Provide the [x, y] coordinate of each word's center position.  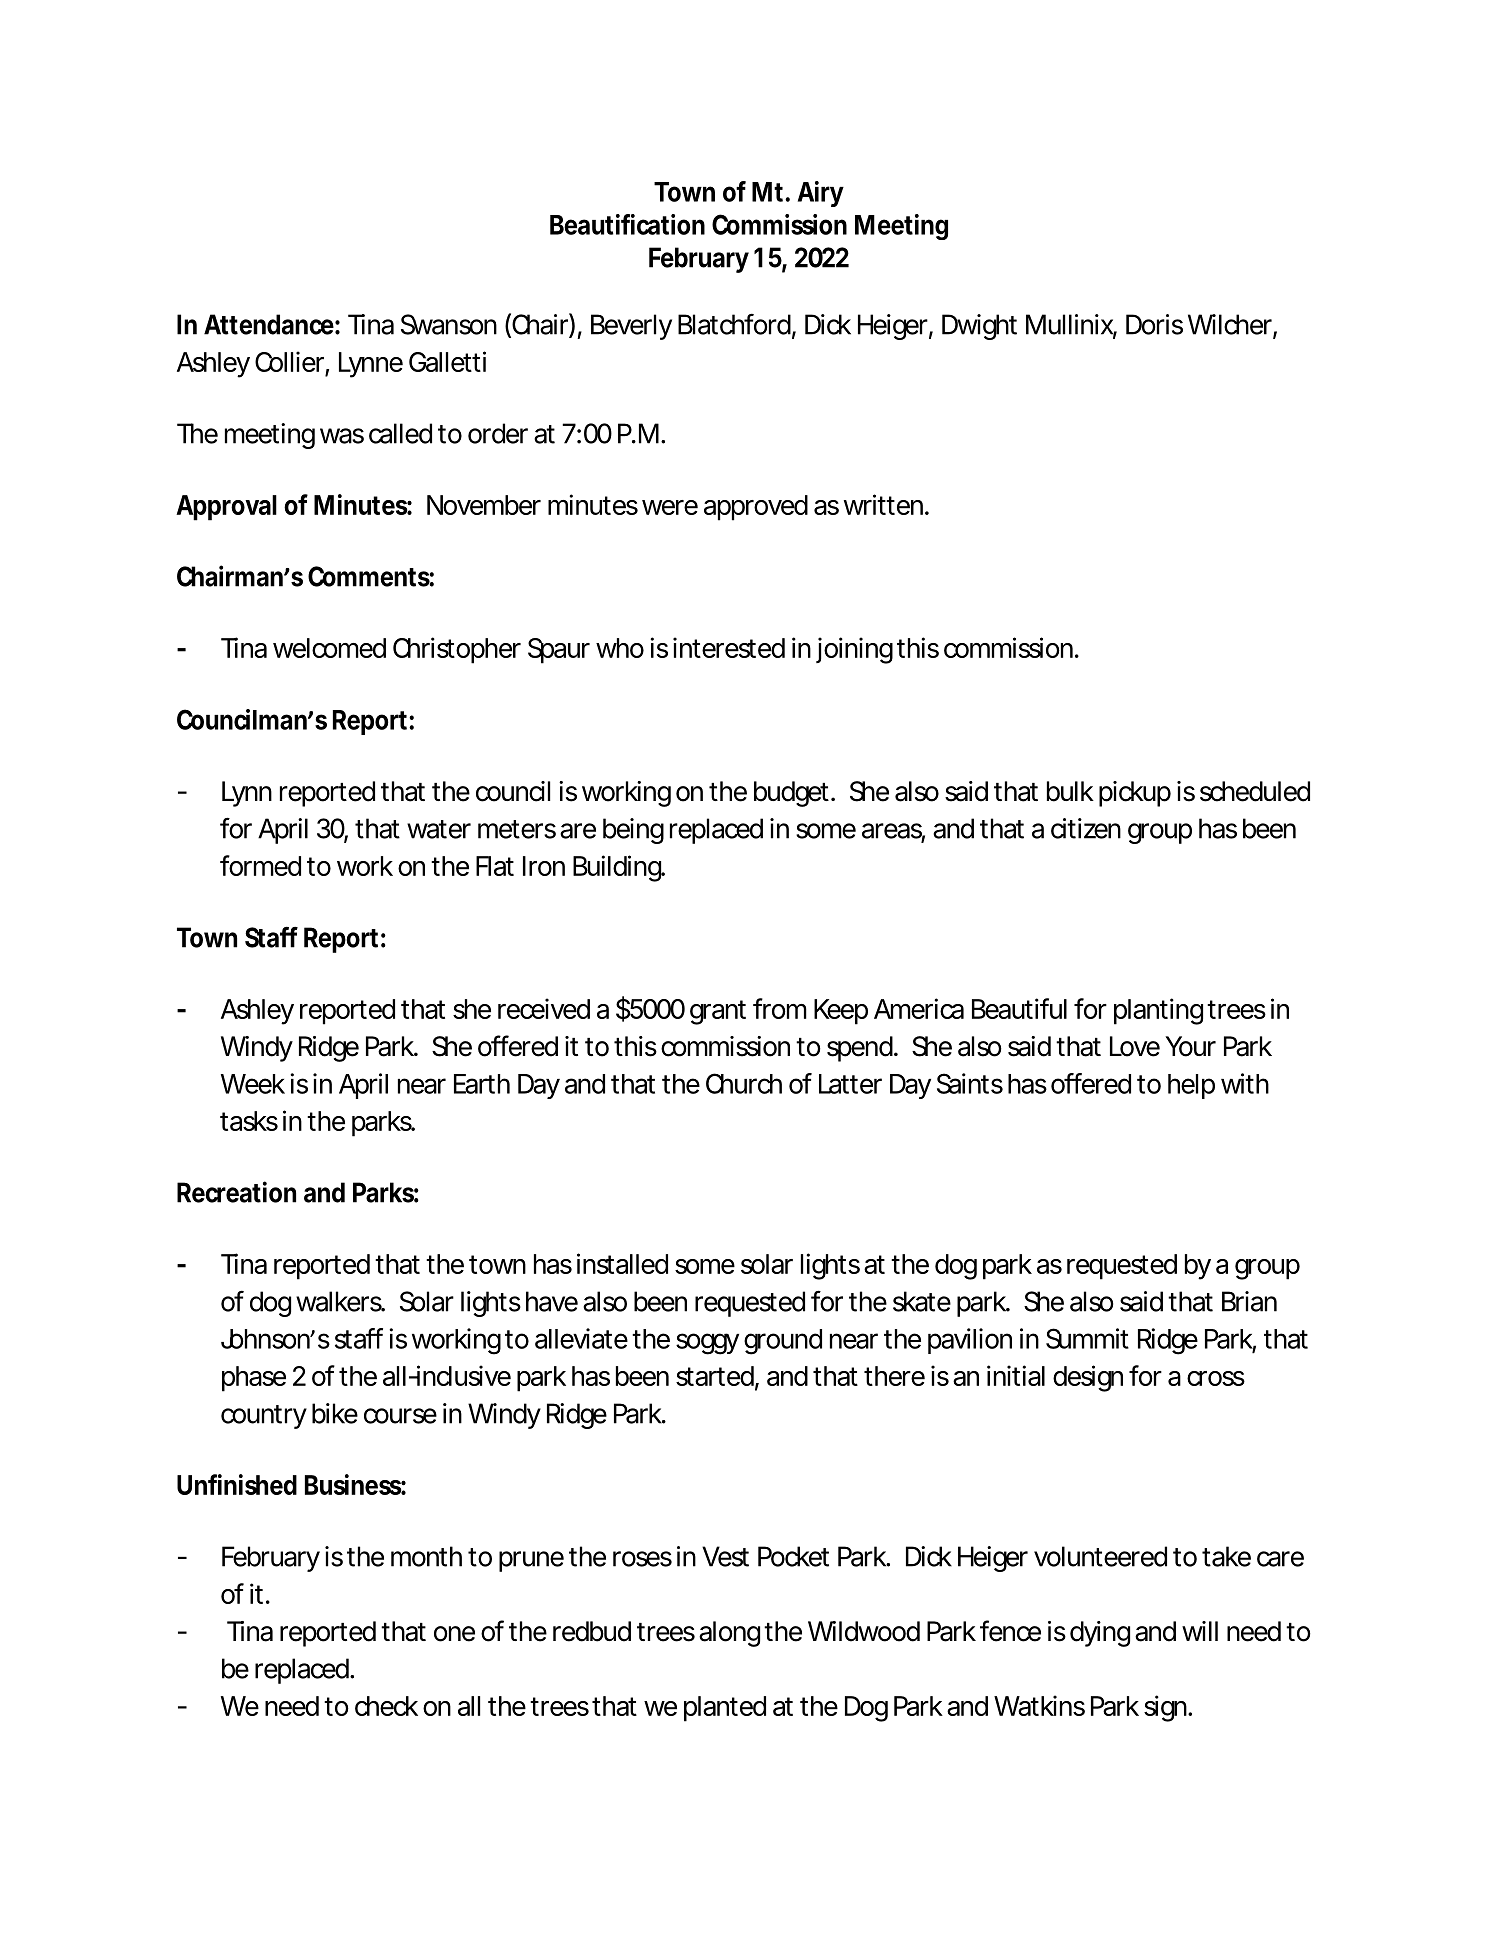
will [1200, 1631]
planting [1158, 1011]
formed [260, 865]
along [729, 1634]
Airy [821, 194]
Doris [1154, 324]
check [386, 1706]
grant [718, 1012]
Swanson [449, 324]
